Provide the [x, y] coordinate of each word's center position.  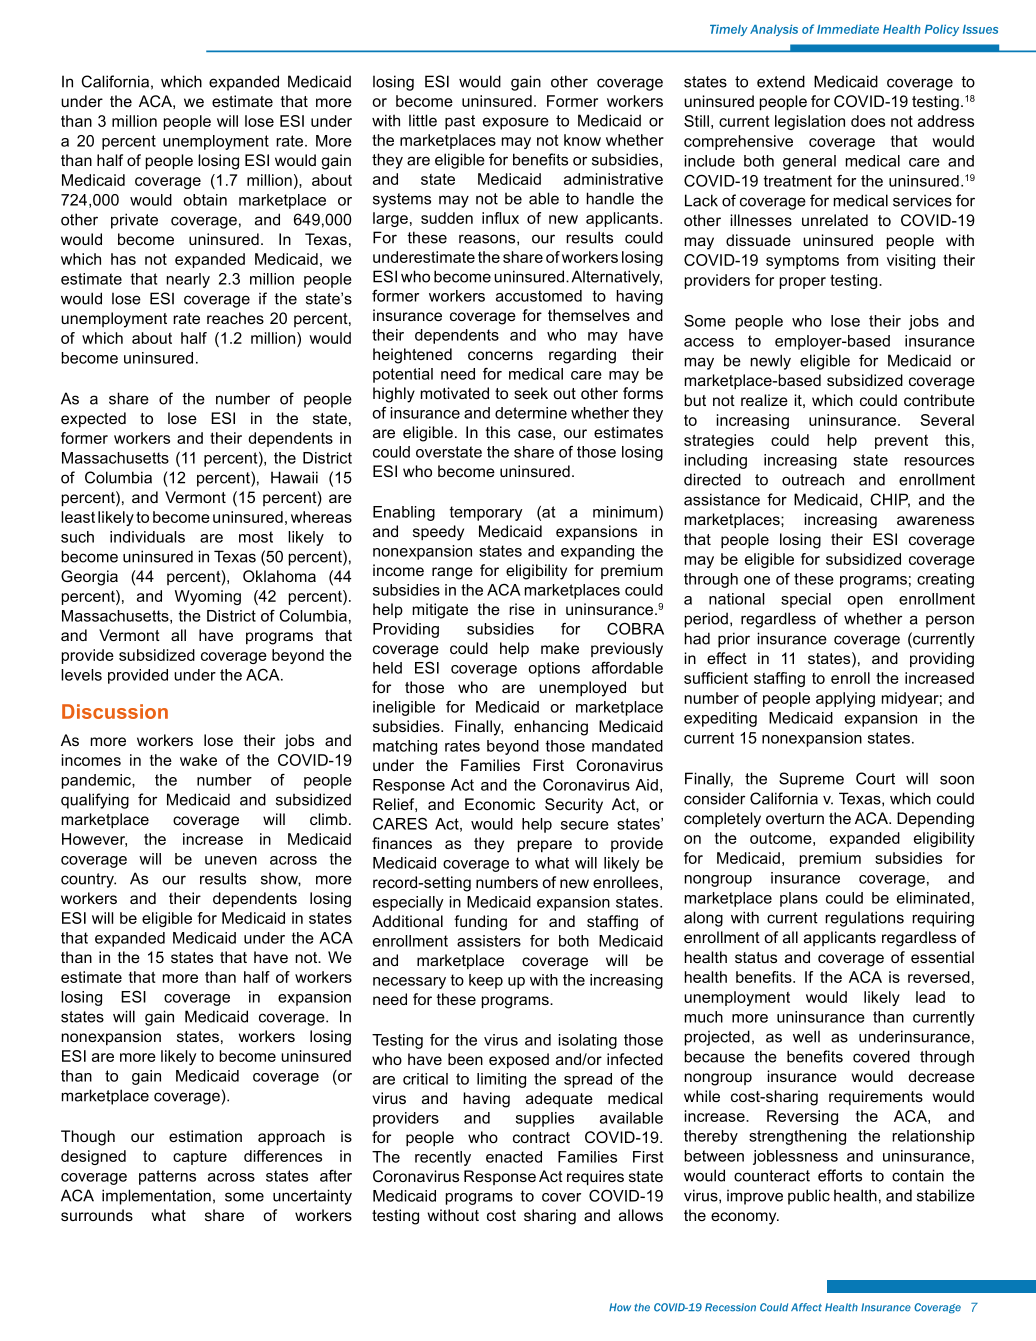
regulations [864, 919]
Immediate [848, 29]
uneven [231, 860]
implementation [156, 1197]
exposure [516, 123]
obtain [205, 200]
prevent [901, 442]
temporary [486, 513]
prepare [544, 846]
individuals [147, 537]
